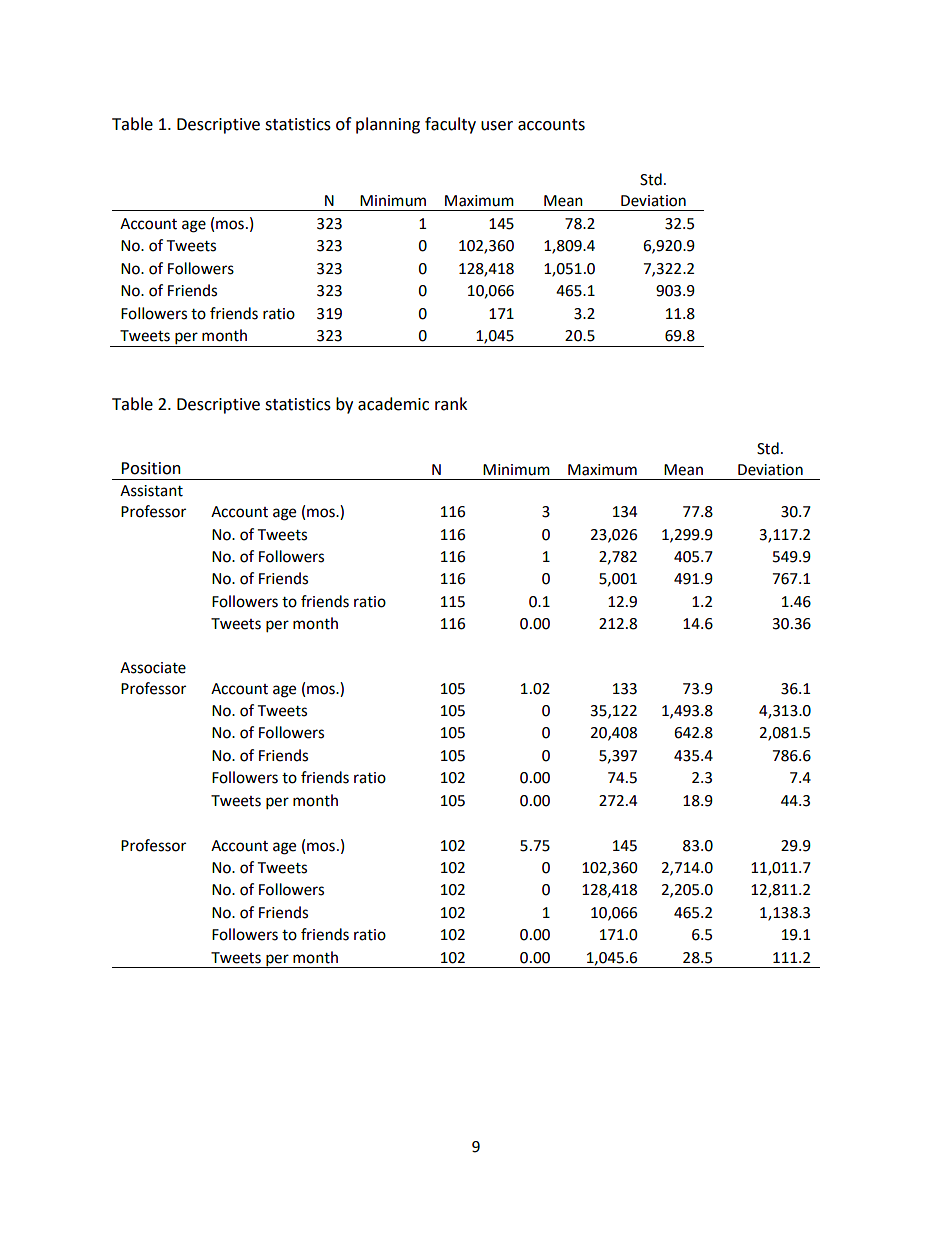  Describe the element at coordinates (153, 668) in the image. I see `Associate` at that location.
